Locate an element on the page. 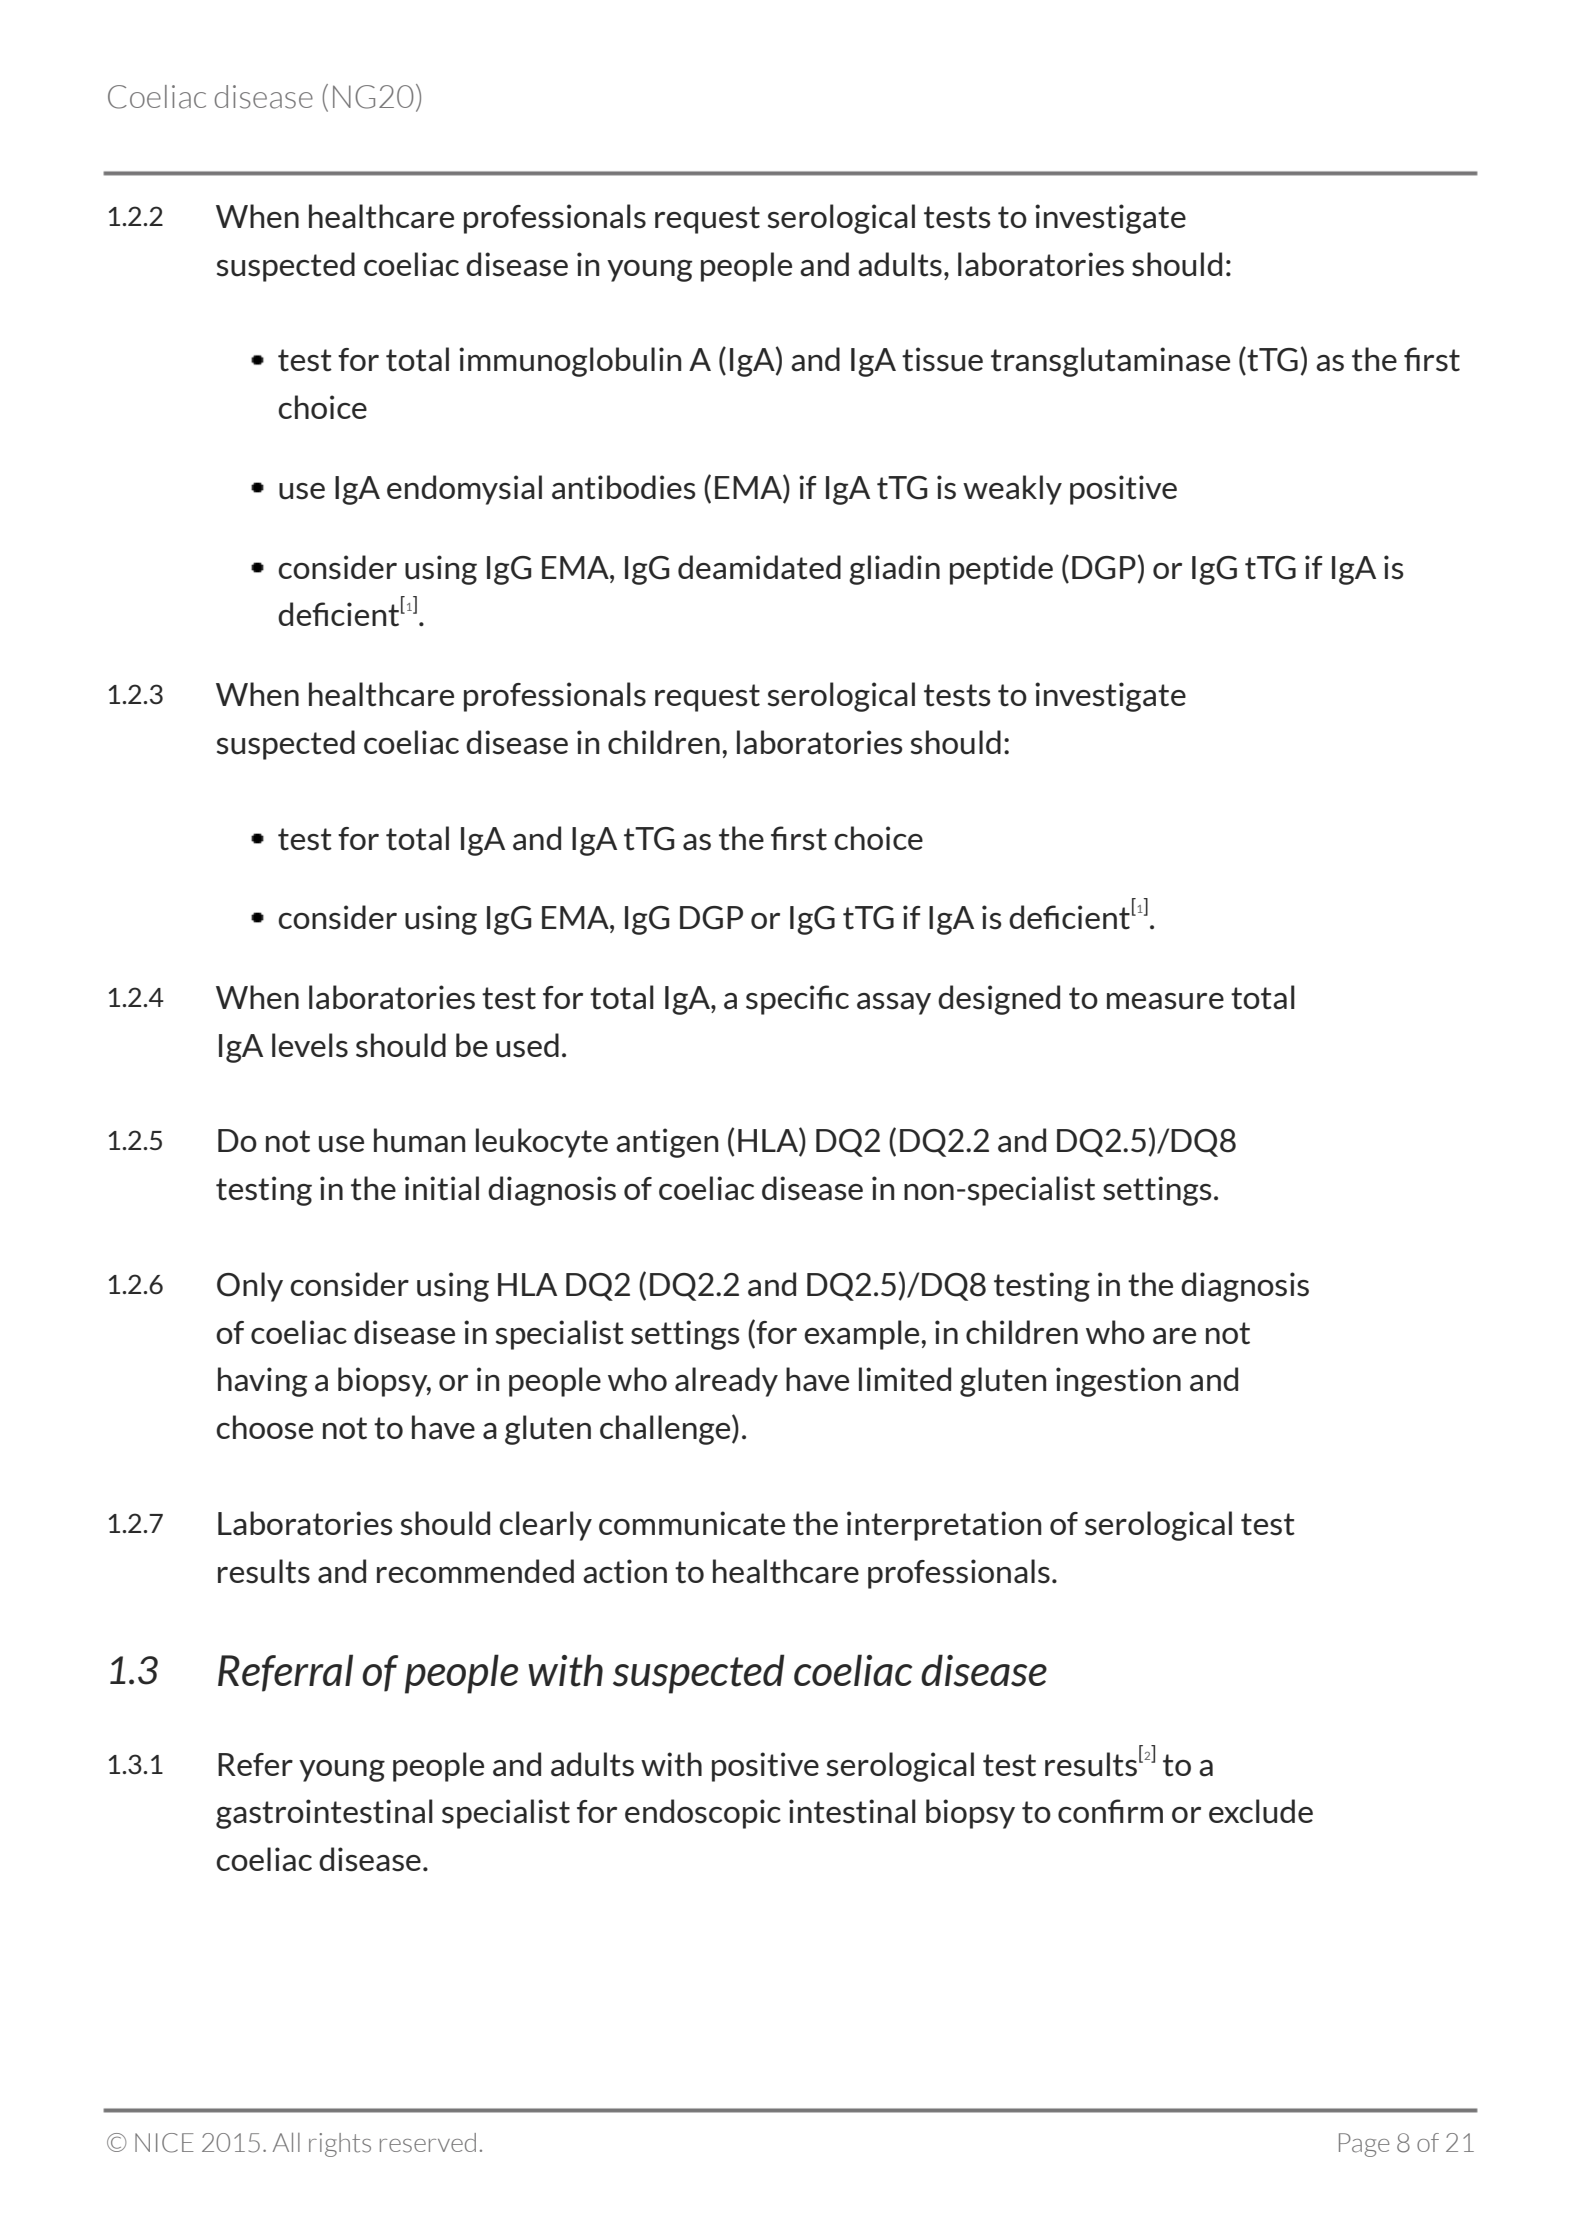 The width and height of the page is (1581, 2237). rights is located at coordinates (340, 2145).
